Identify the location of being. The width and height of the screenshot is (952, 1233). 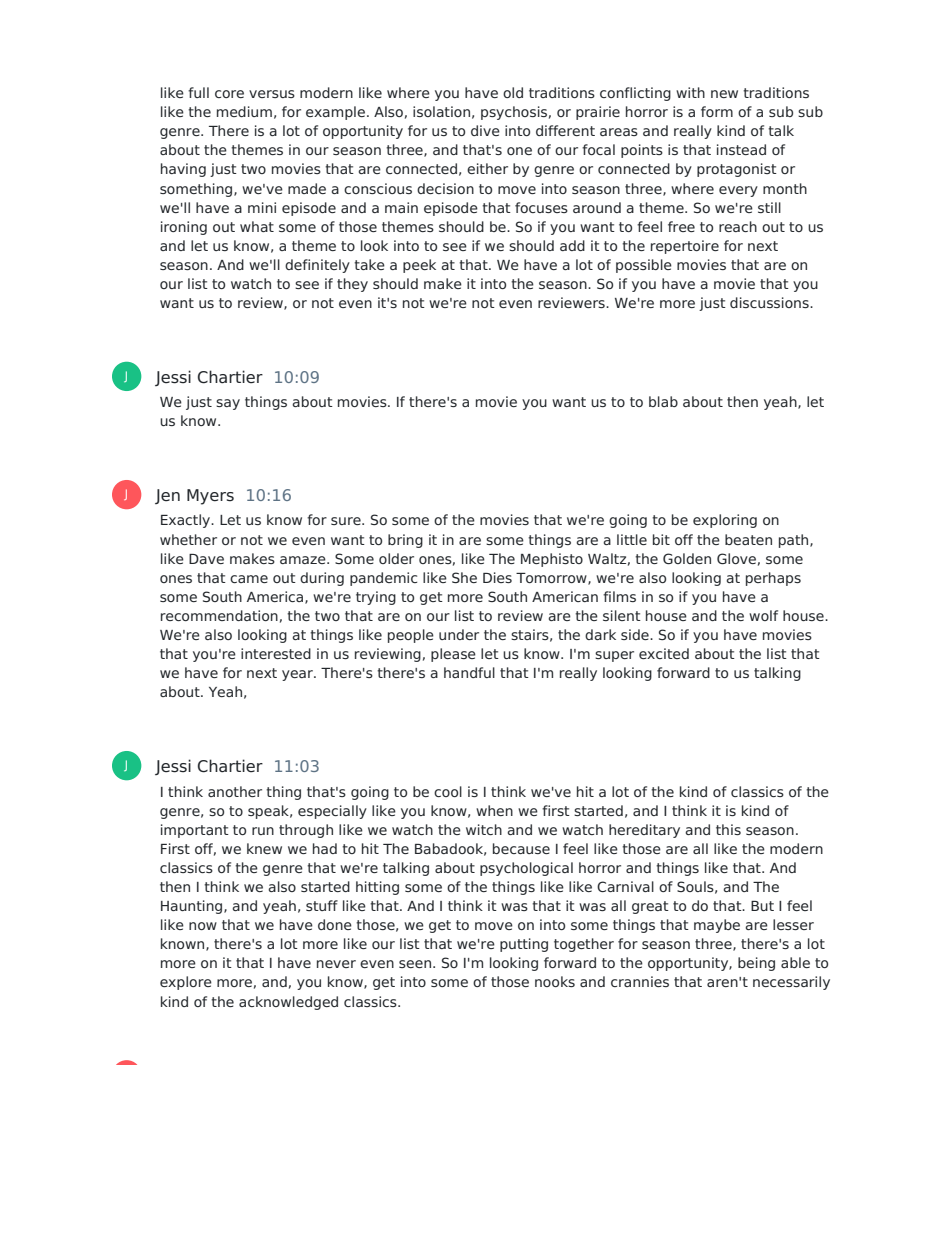
(756, 964).
